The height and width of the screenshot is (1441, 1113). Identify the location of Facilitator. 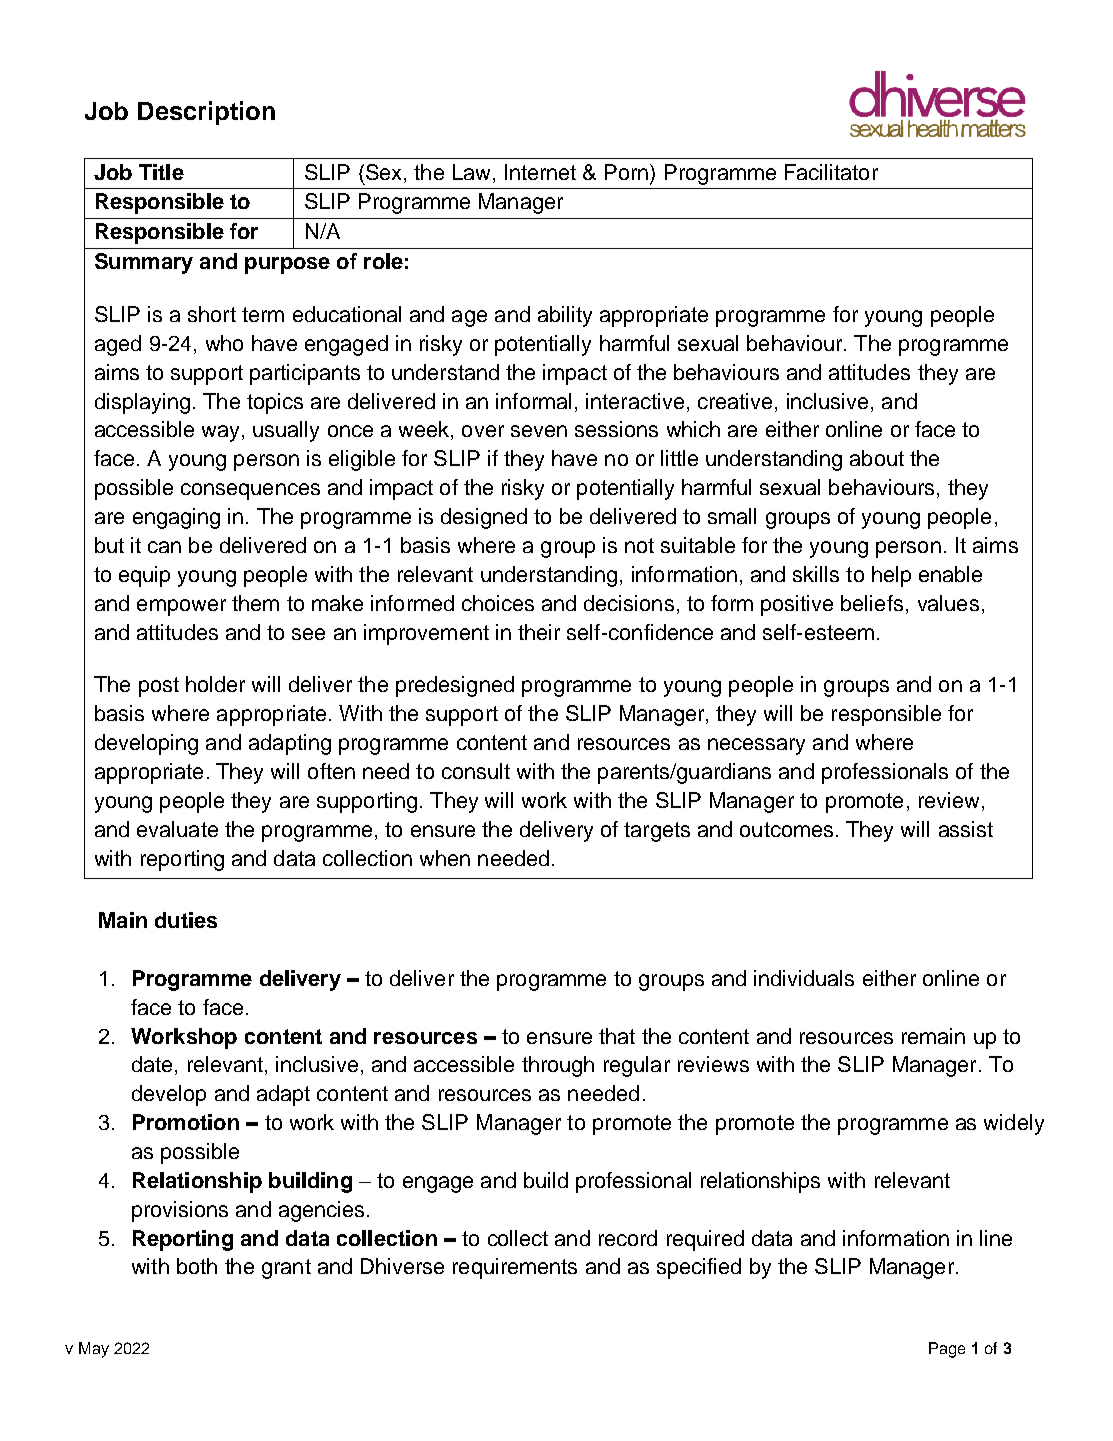
(831, 172).
